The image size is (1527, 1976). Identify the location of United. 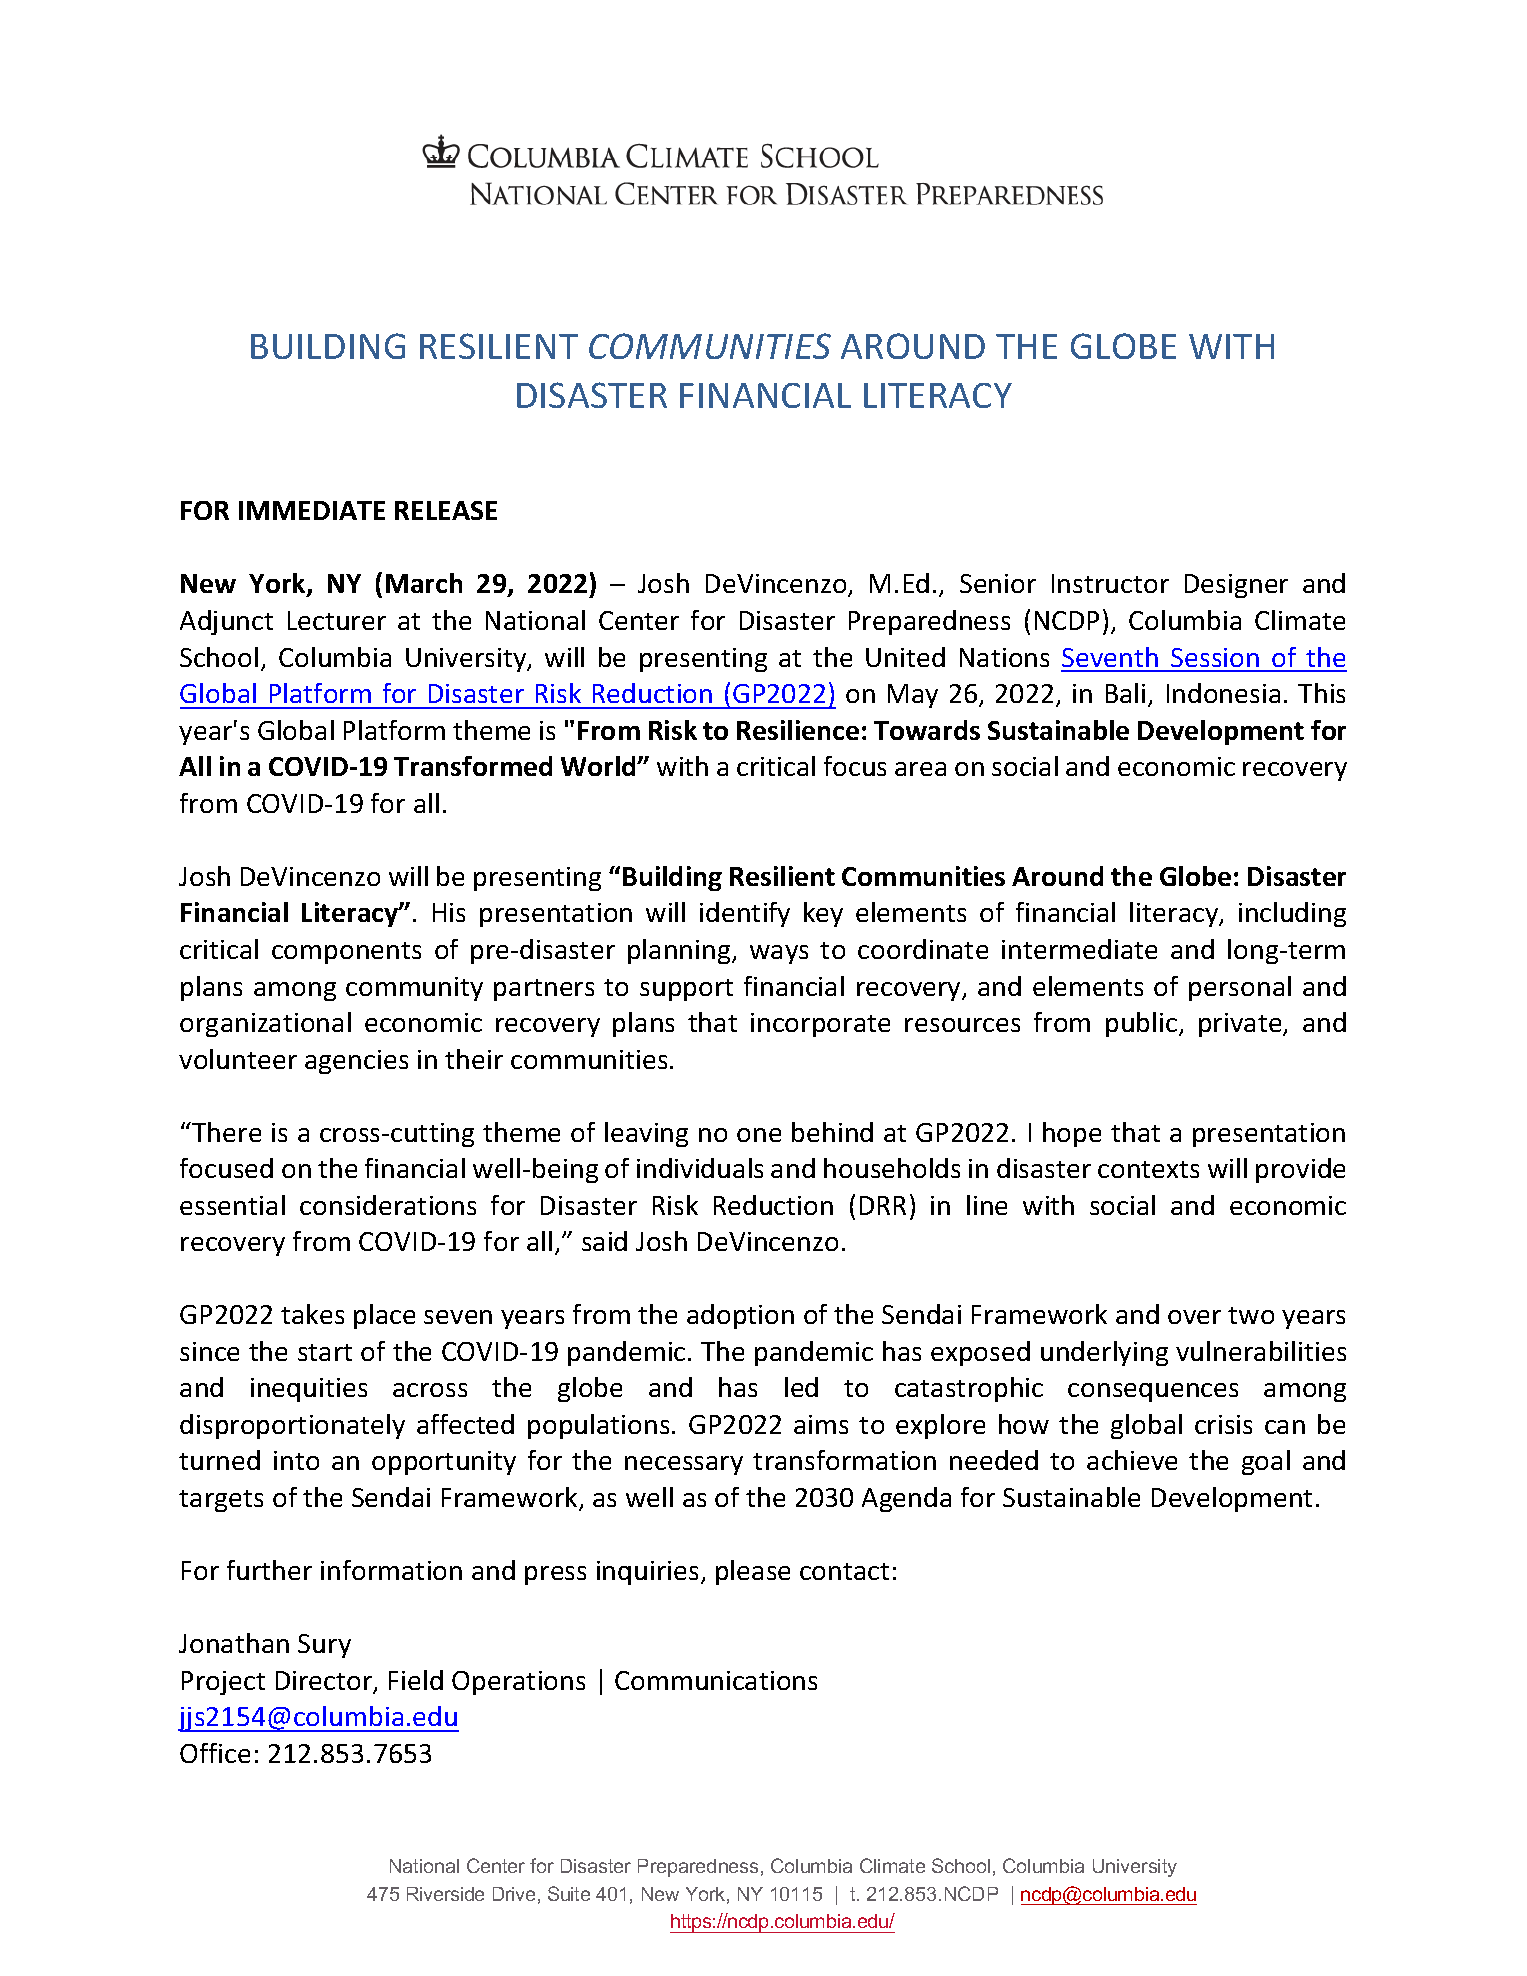
(905, 657).
